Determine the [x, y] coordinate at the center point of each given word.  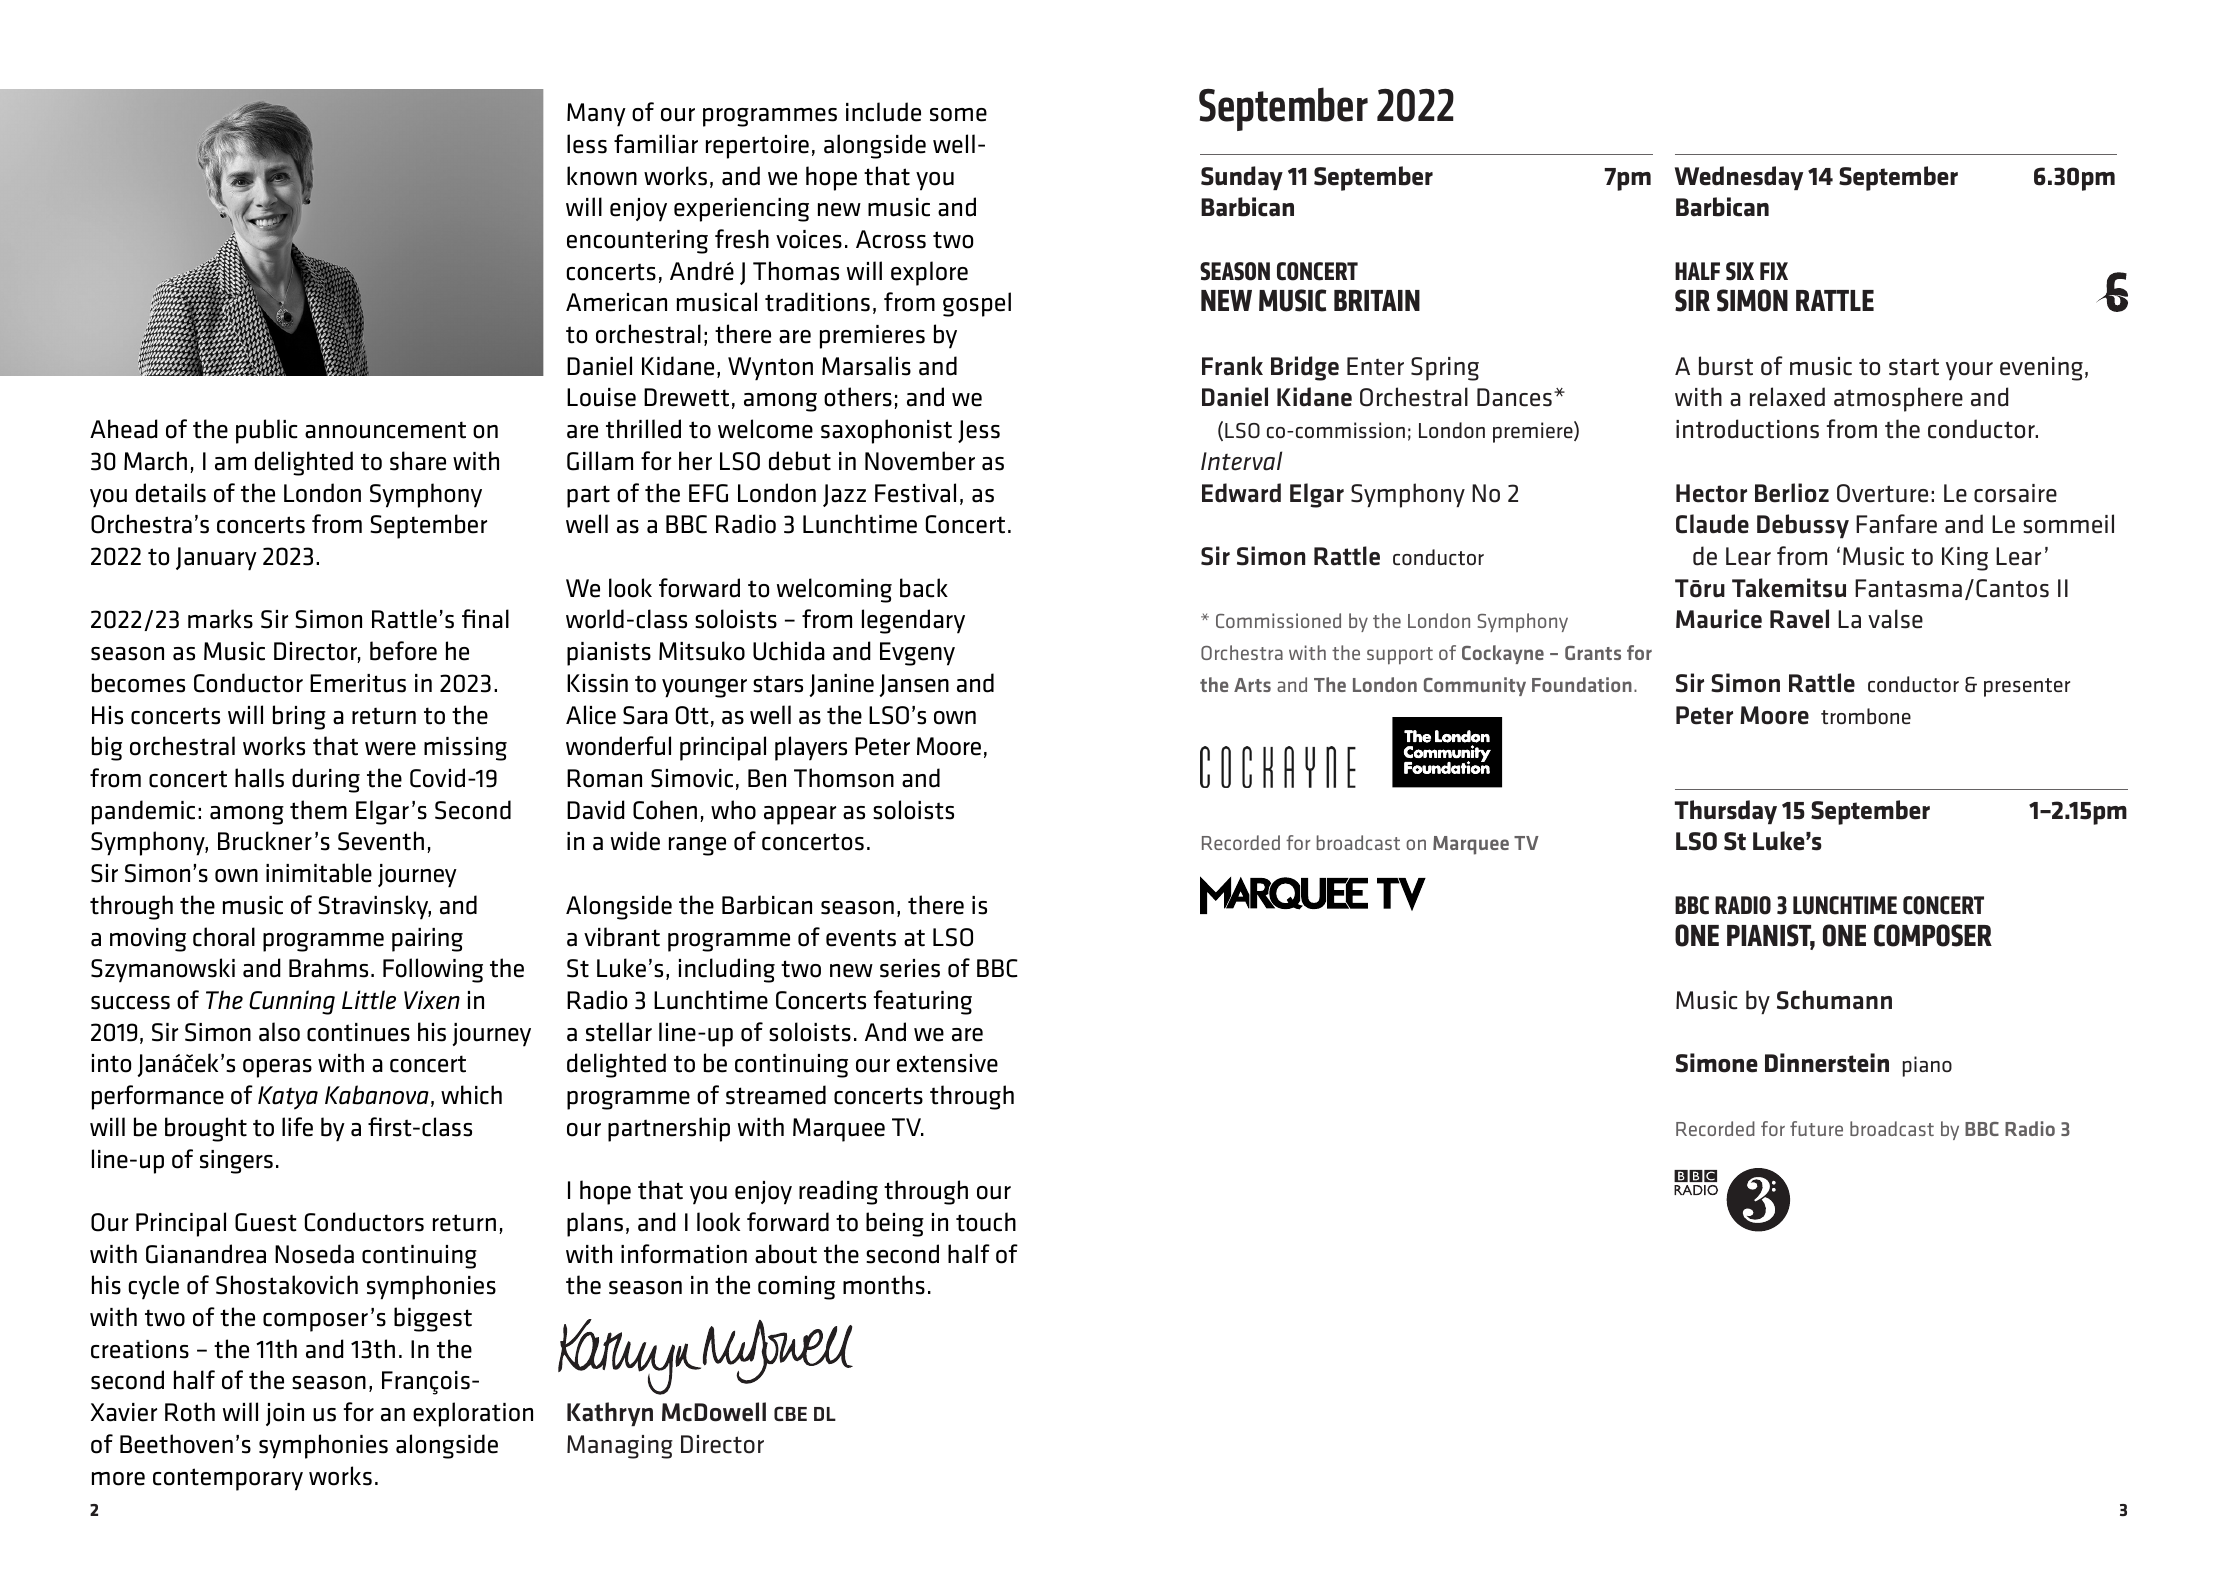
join [285, 1414]
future [1816, 1128]
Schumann [1834, 1000]
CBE [790, 1413]
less [587, 144]
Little [369, 1000]
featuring [922, 1002]
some [958, 115]
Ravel [1799, 619]
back [924, 588]
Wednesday [1739, 178]
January [216, 559]
